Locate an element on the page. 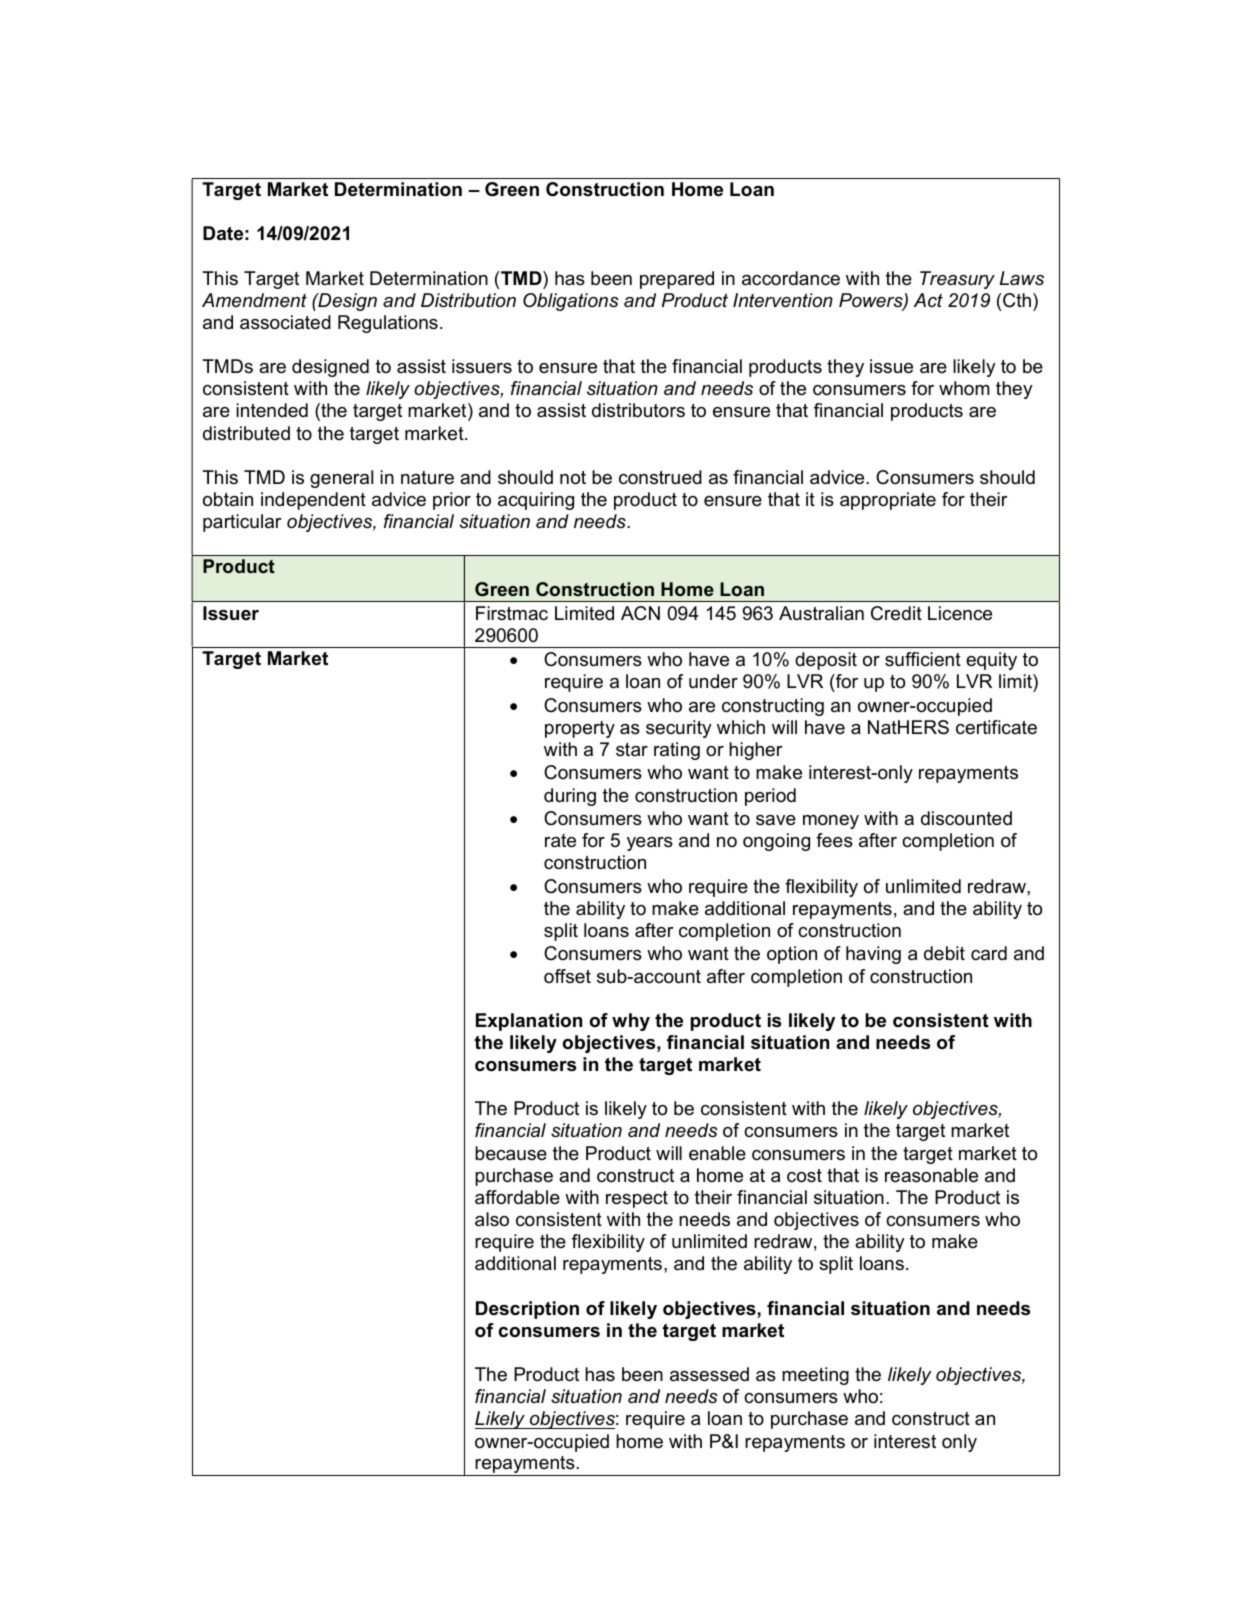  reasonable is located at coordinates (931, 1175).
